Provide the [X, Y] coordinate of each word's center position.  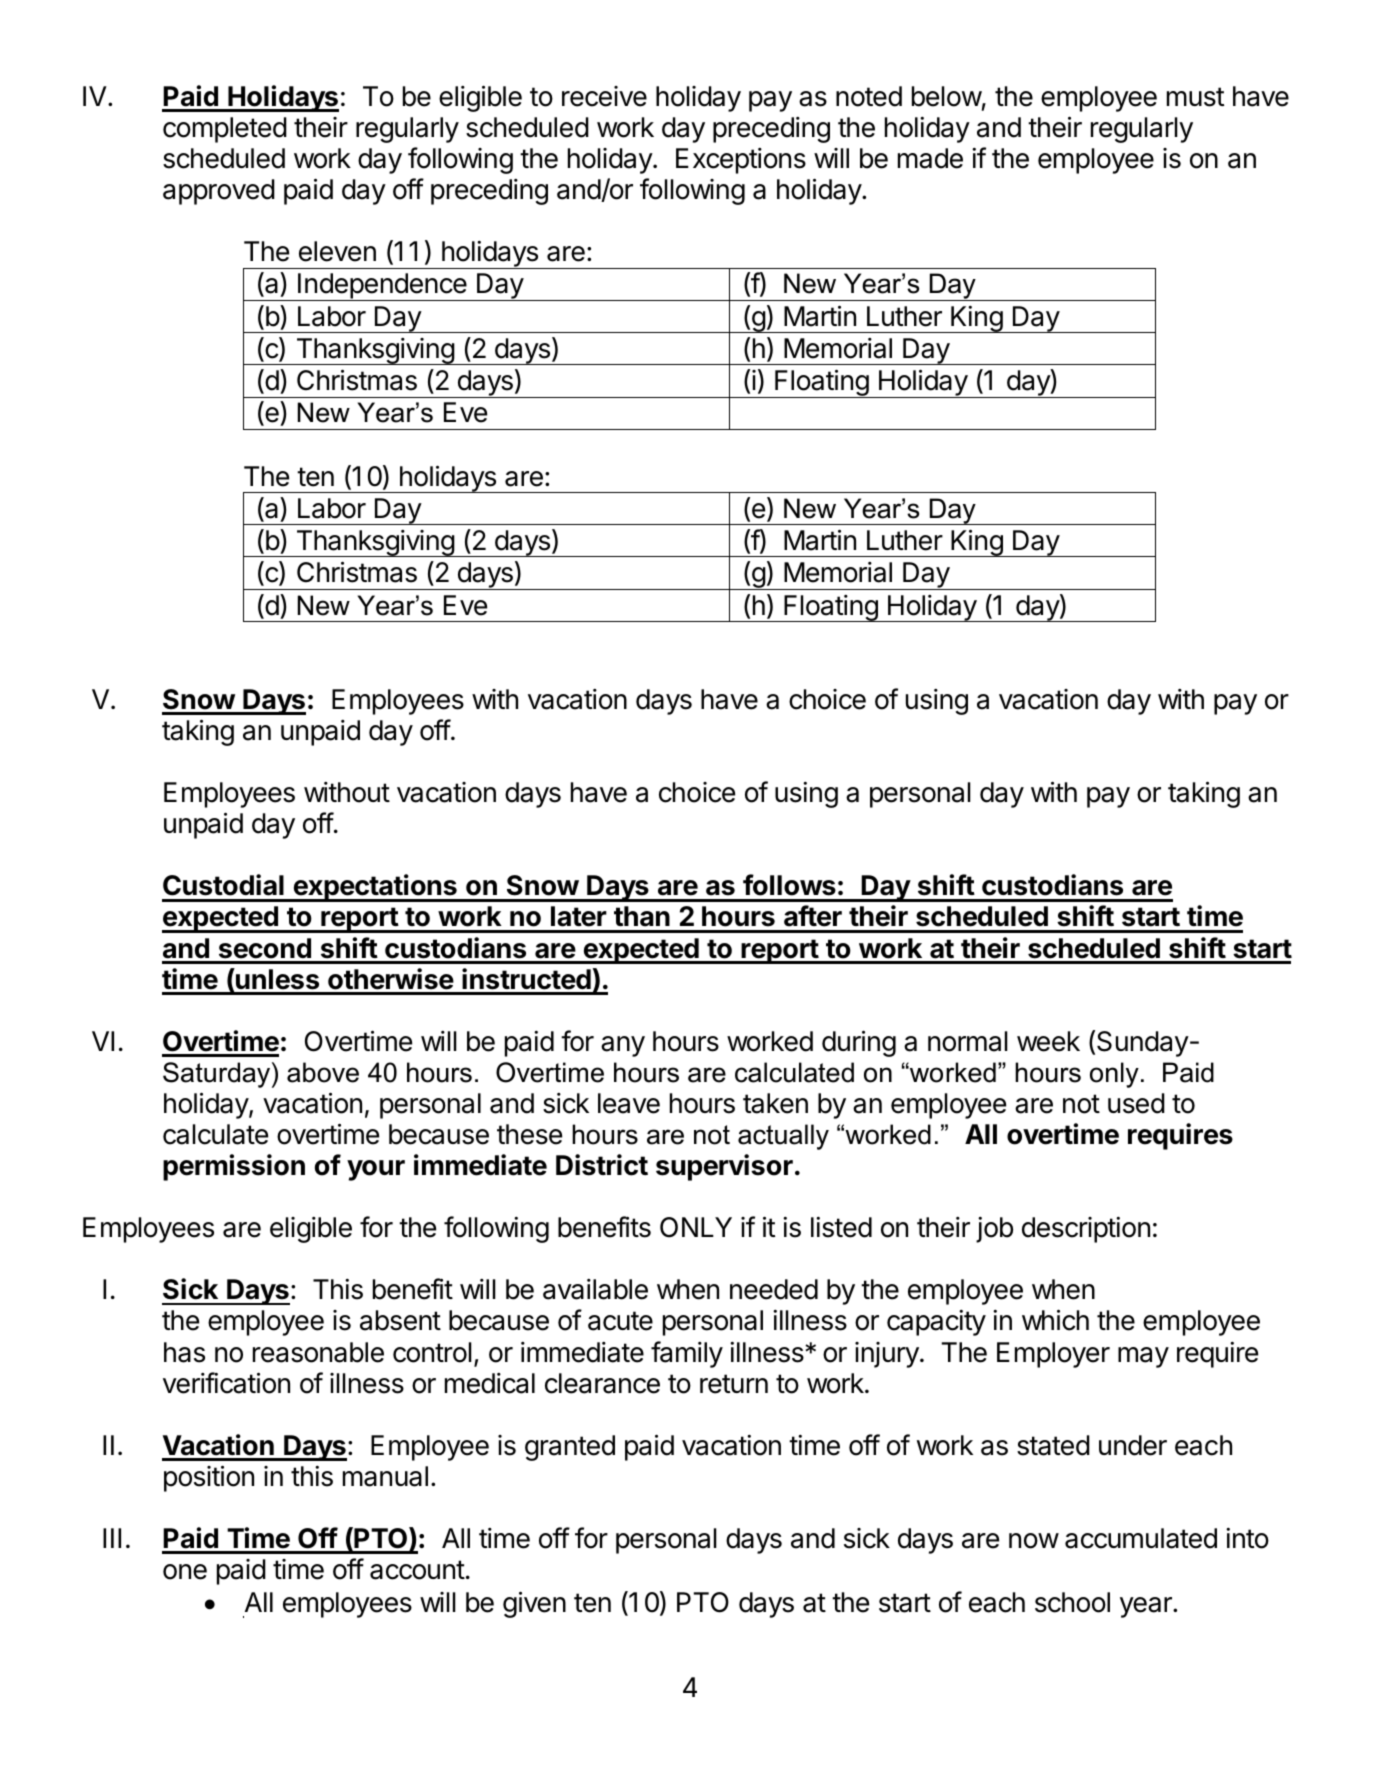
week [1048, 1041]
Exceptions [741, 161]
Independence [382, 287]
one [185, 1572]
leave [629, 1103]
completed [225, 130]
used [1136, 1103]
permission [234, 1167]
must [1195, 97]
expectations [375, 888]
